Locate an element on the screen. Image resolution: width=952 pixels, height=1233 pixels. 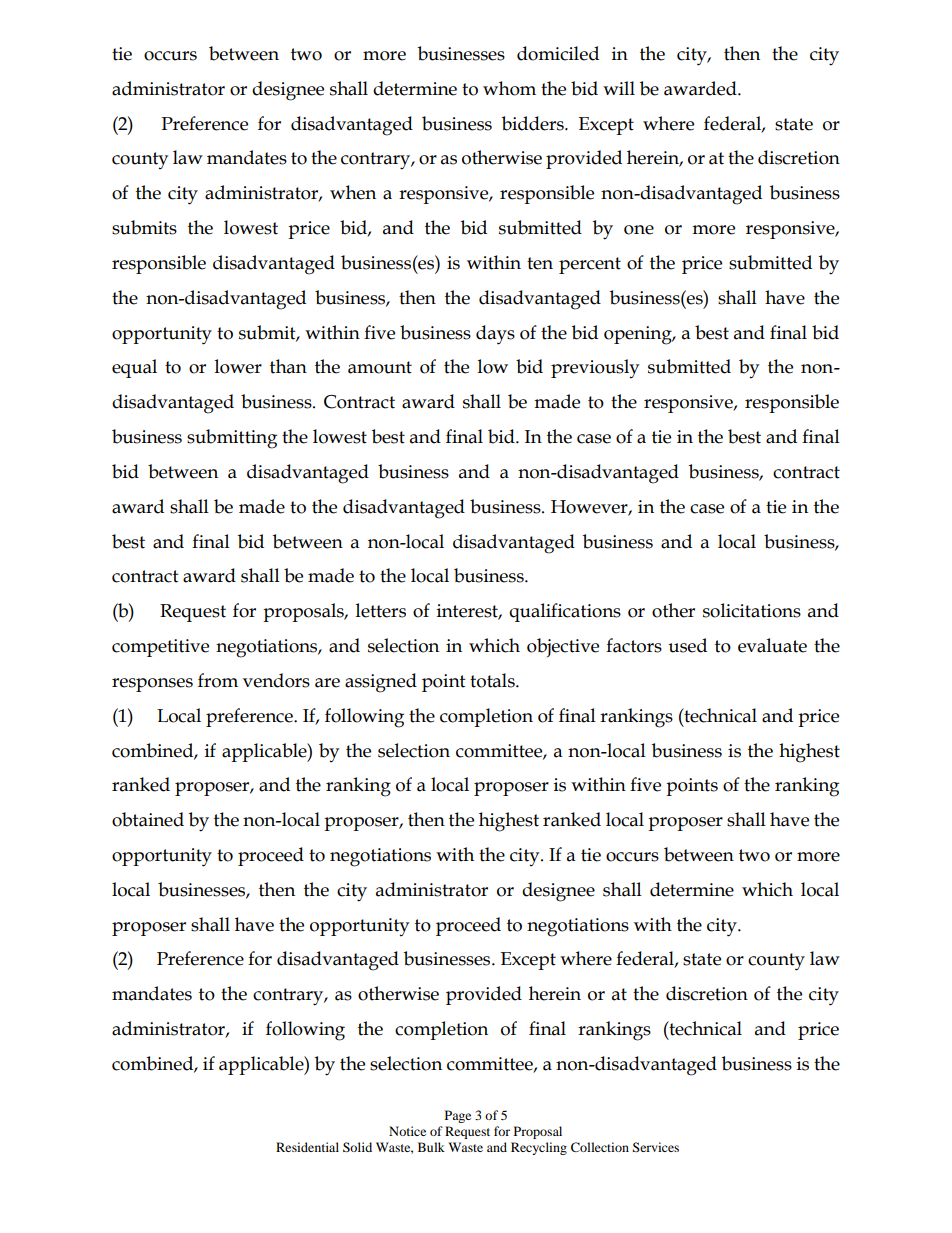
whom is located at coordinates (509, 88).
